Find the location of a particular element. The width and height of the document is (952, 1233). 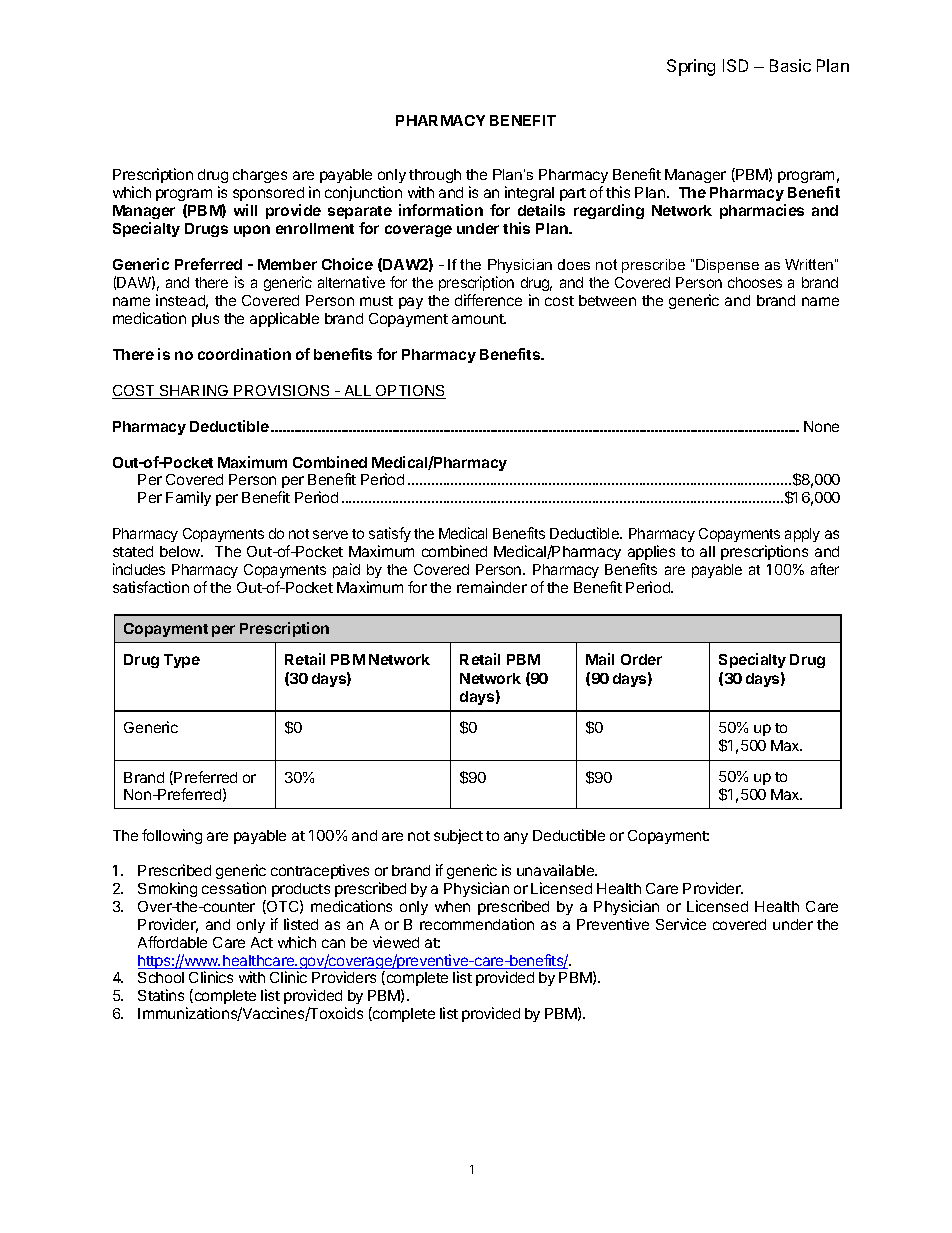

OPTIONS is located at coordinates (410, 392).
